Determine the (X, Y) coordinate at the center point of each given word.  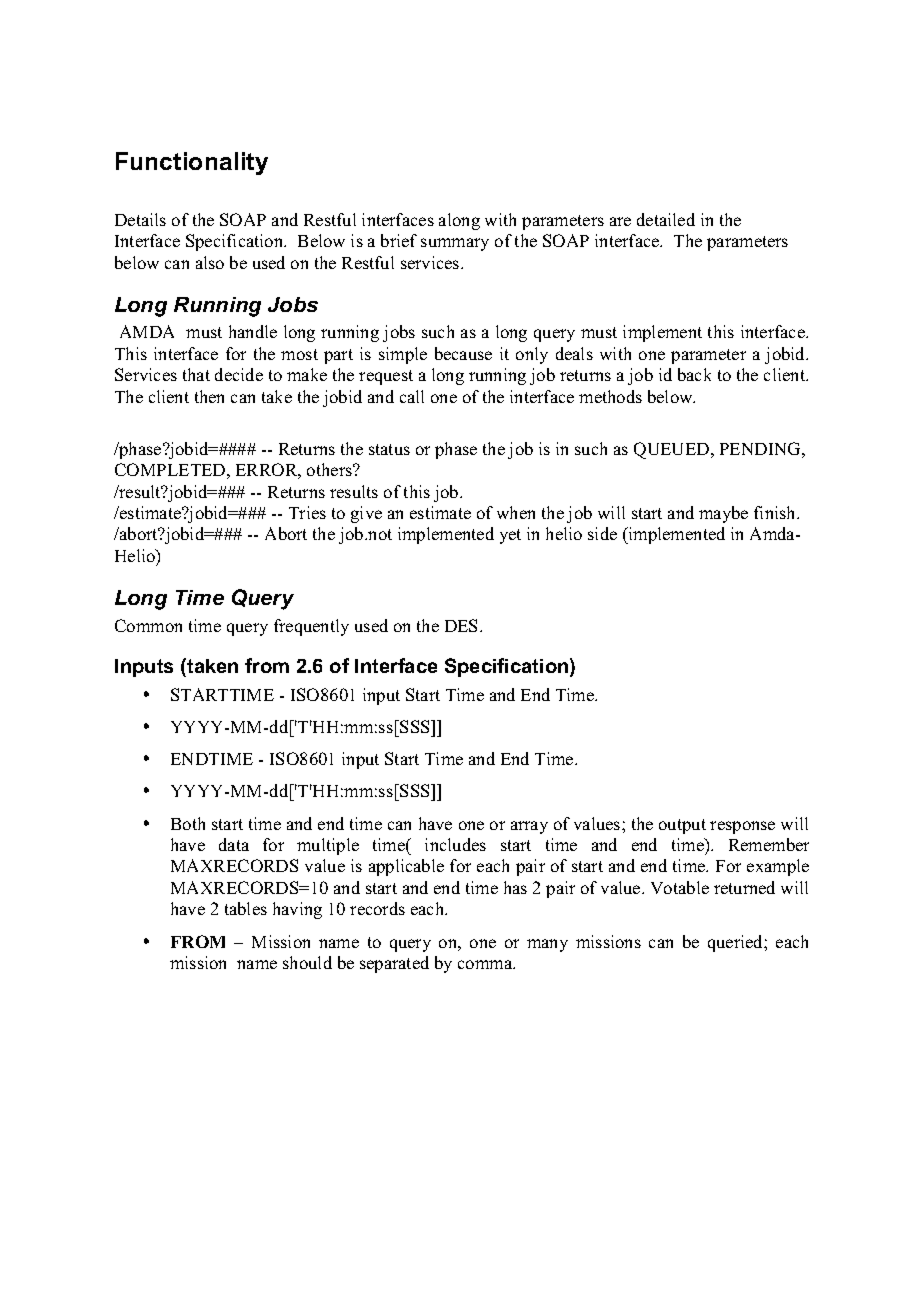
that (196, 374)
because (463, 353)
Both (188, 823)
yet (510, 536)
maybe (723, 514)
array (529, 827)
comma (486, 964)
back (694, 374)
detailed (666, 219)
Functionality (192, 163)
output (682, 826)
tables (246, 908)
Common (148, 625)
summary (455, 244)
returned (744, 887)
